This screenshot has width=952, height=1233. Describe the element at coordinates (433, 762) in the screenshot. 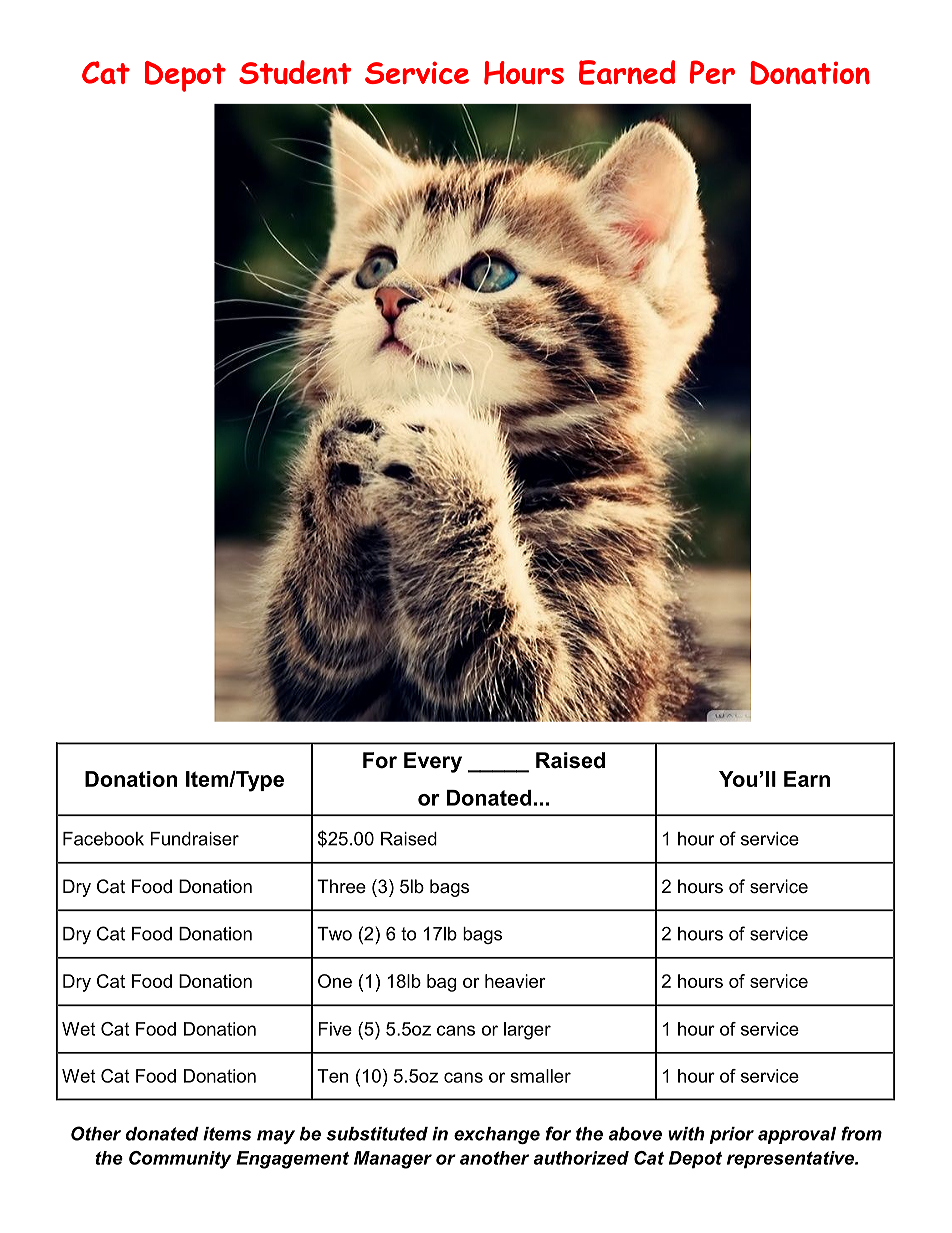

I see `Every` at that location.
